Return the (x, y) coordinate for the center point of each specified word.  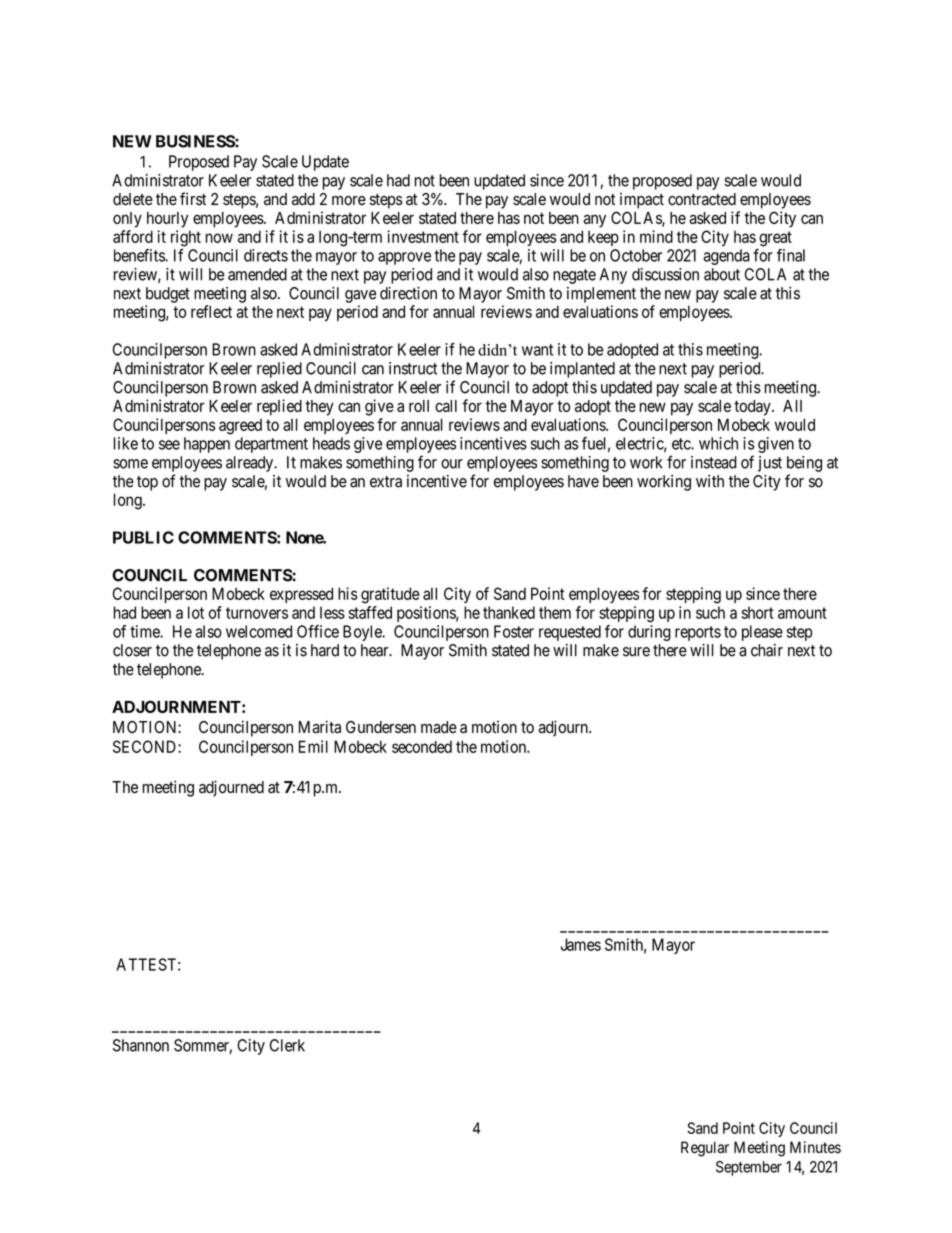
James (581, 944)
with (710, 481)
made (439, 727)
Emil (313, 746)
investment (423, 236)
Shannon (141, 1045)
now (219, 238)
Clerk (287, 1045)
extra (386, 482)
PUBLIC (143, 537)
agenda (726, 257)
